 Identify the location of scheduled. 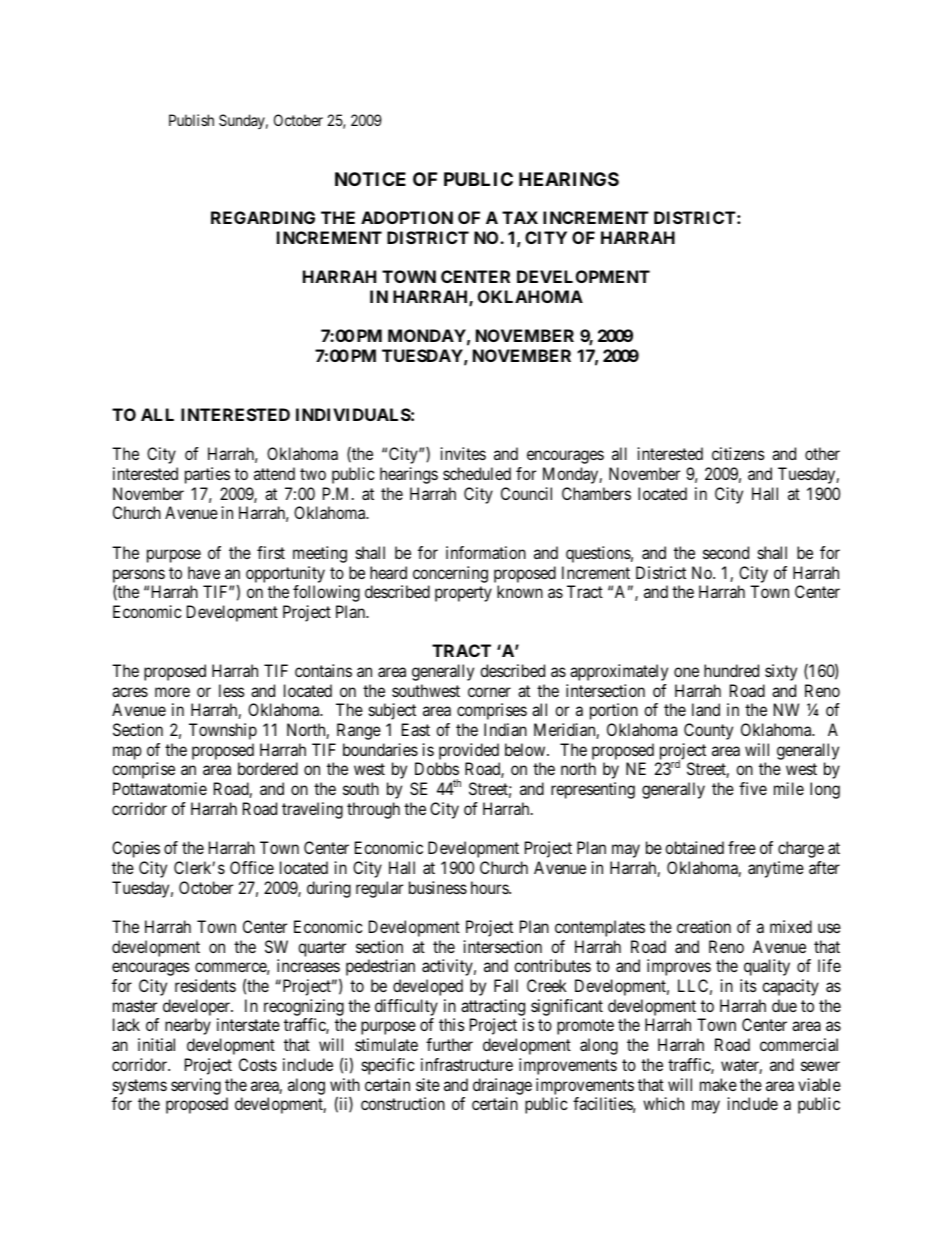
(477, 473).
